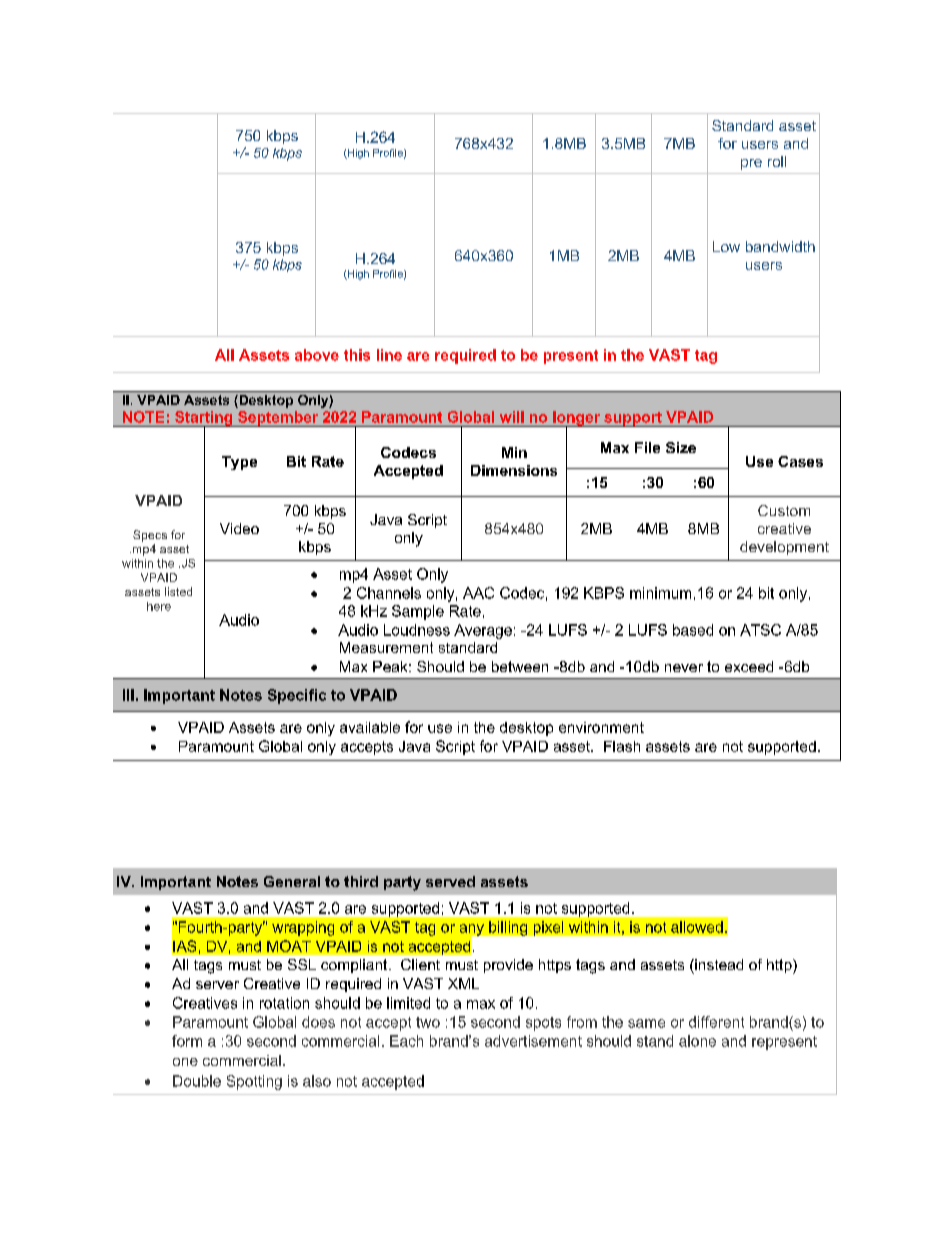 This screenshot has height=1233, width=952. What do you see at coordinates (512, 417) in the screenshot?
I see `will` at bounding box center [512, 417].
